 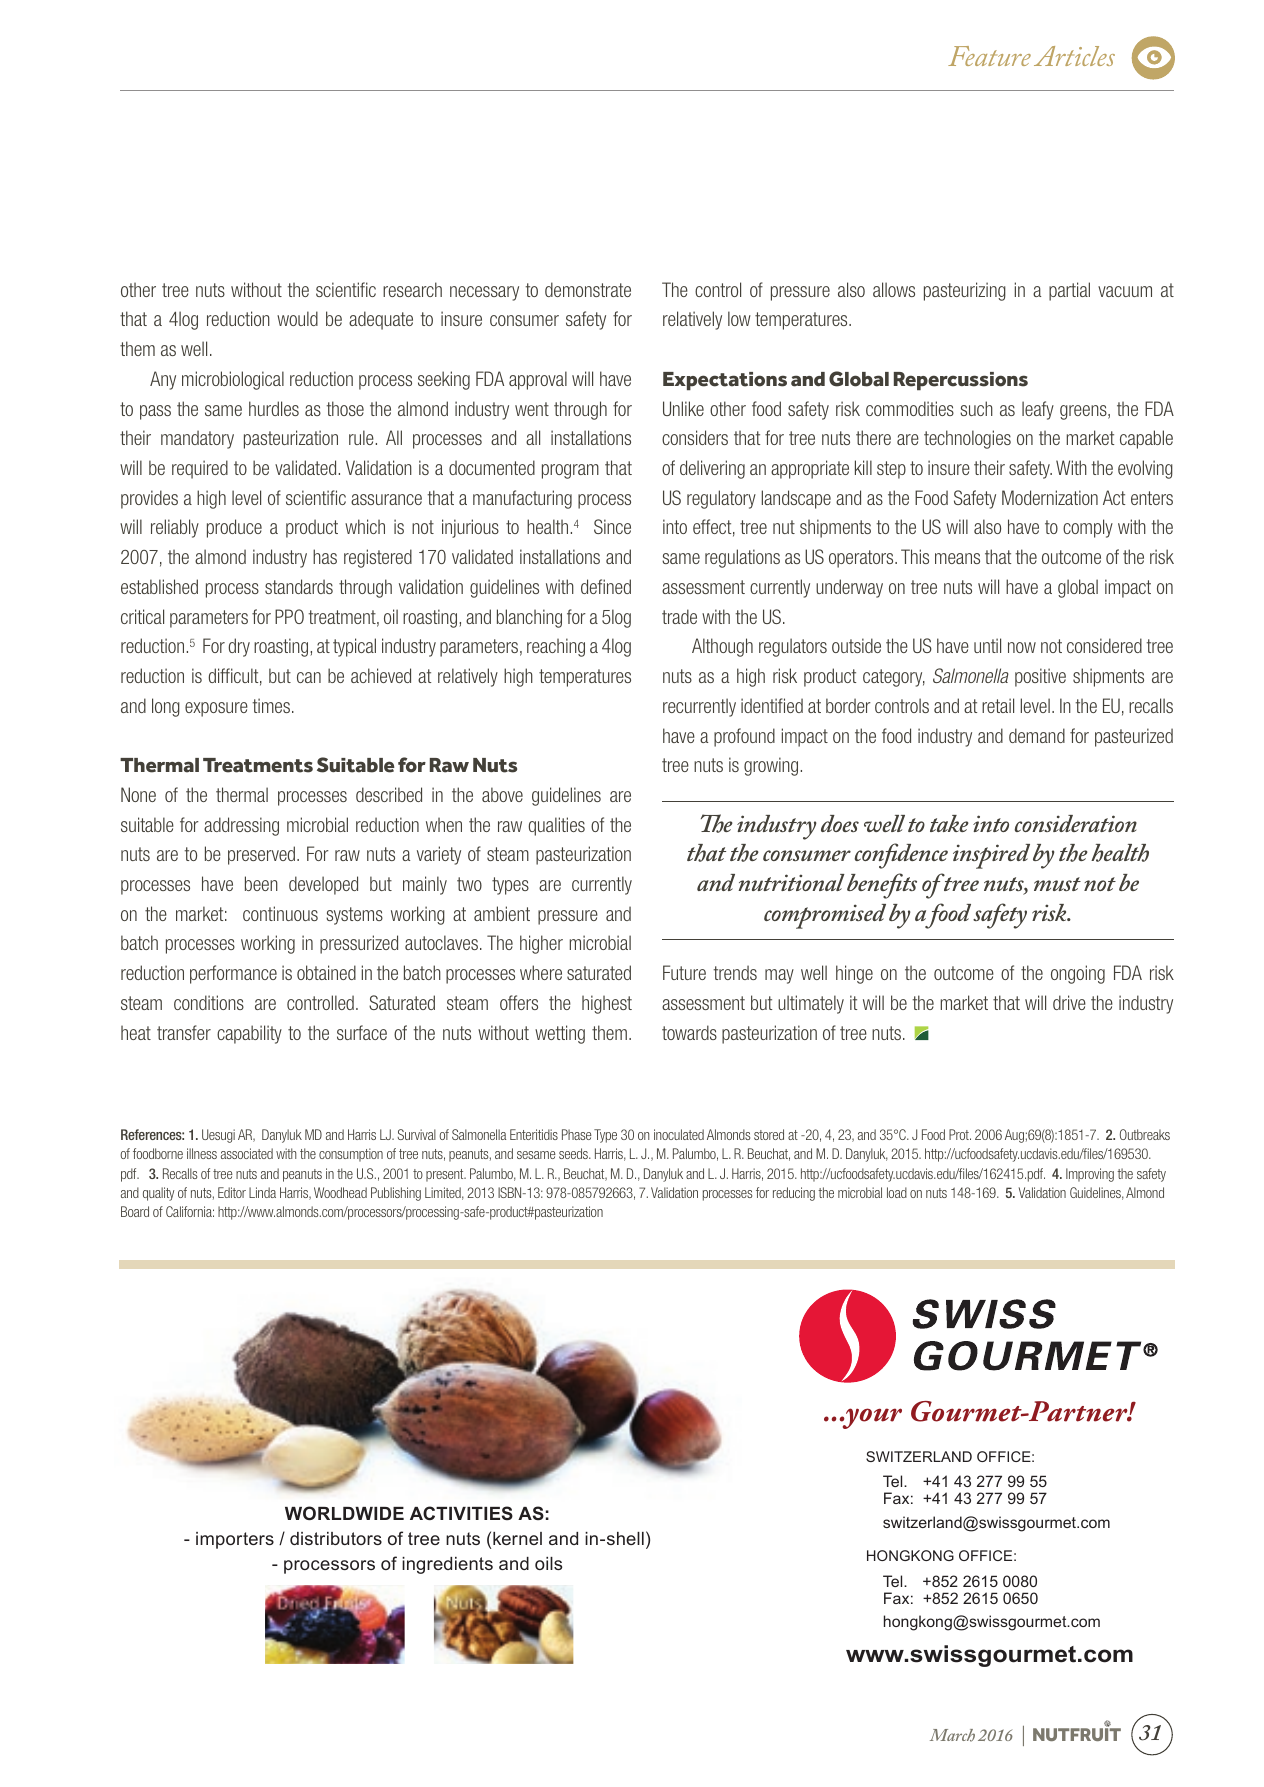 What do you see at coordinates (1090, 1175) in the image?
I see `Improving` at bounding box center [1090, 1175].
